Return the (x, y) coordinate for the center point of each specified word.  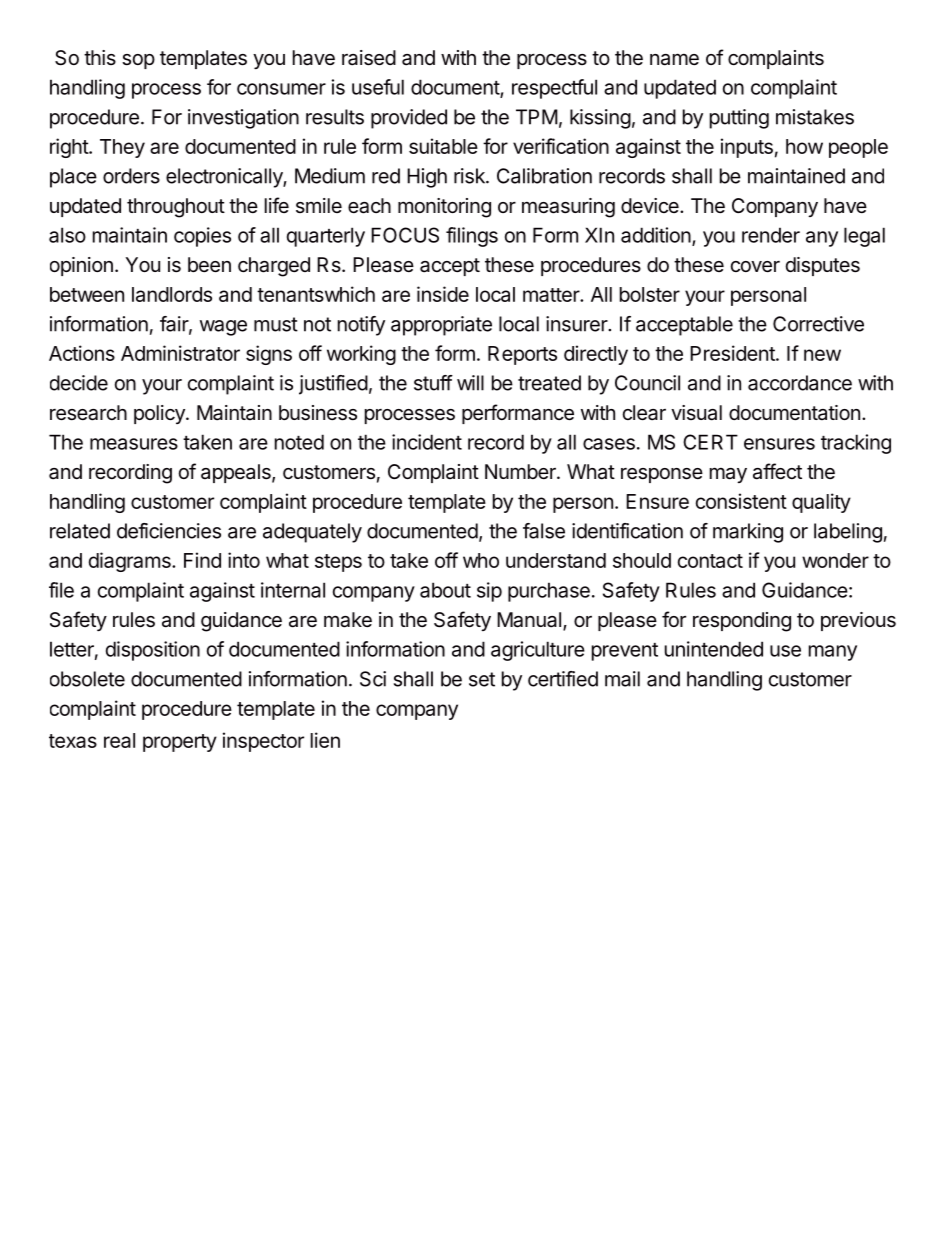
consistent (741, 501)
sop (138, 61)
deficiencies (169, 531)
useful (378, 87)
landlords (172, 294)
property (180, 743)
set (482, 679)
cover (755, 267)
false (544, 531)
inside (443, 294)
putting (739, 119)
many (833, 653)
